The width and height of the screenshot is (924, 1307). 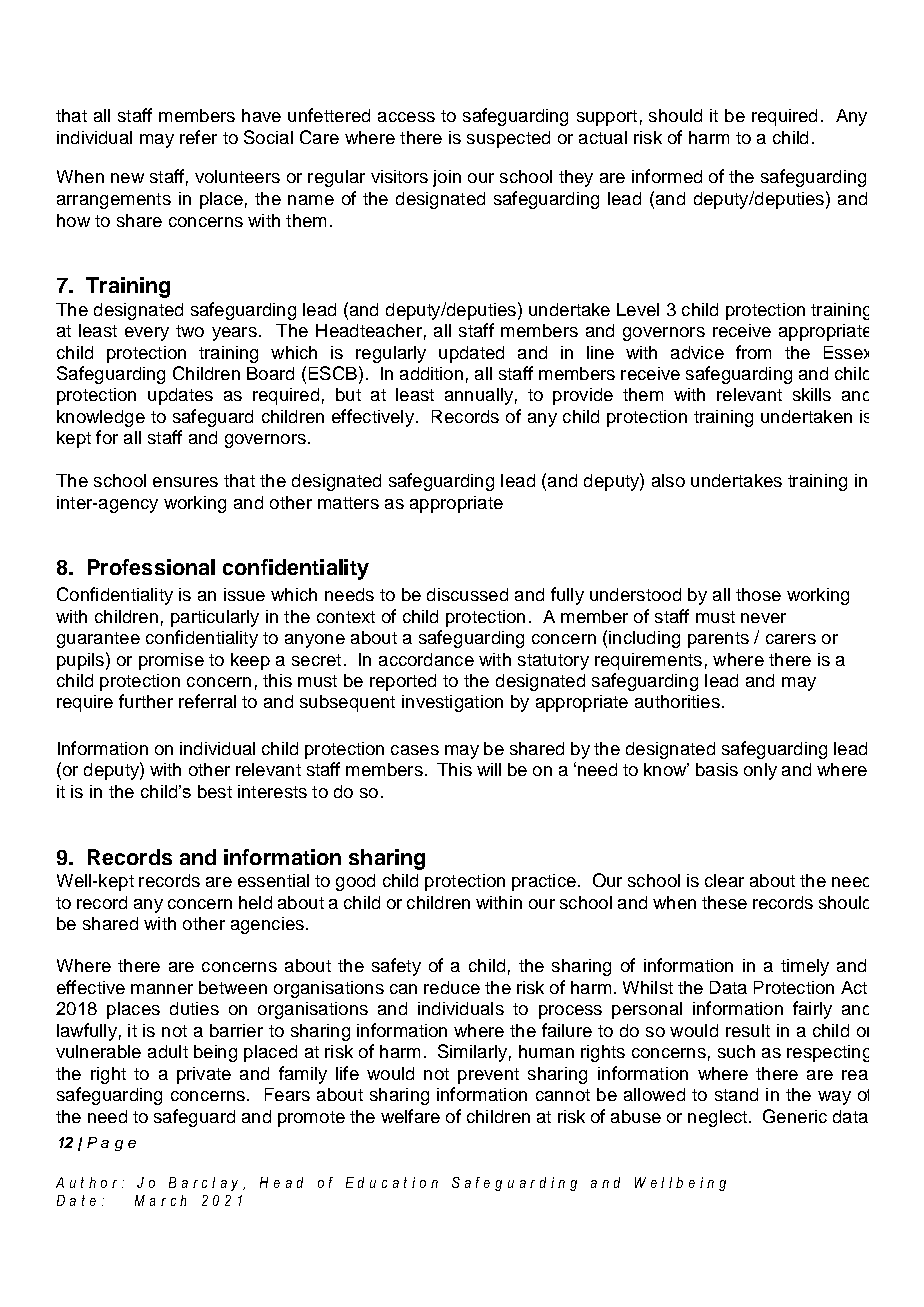 I want to click on those, so click(x=758, y=594).
